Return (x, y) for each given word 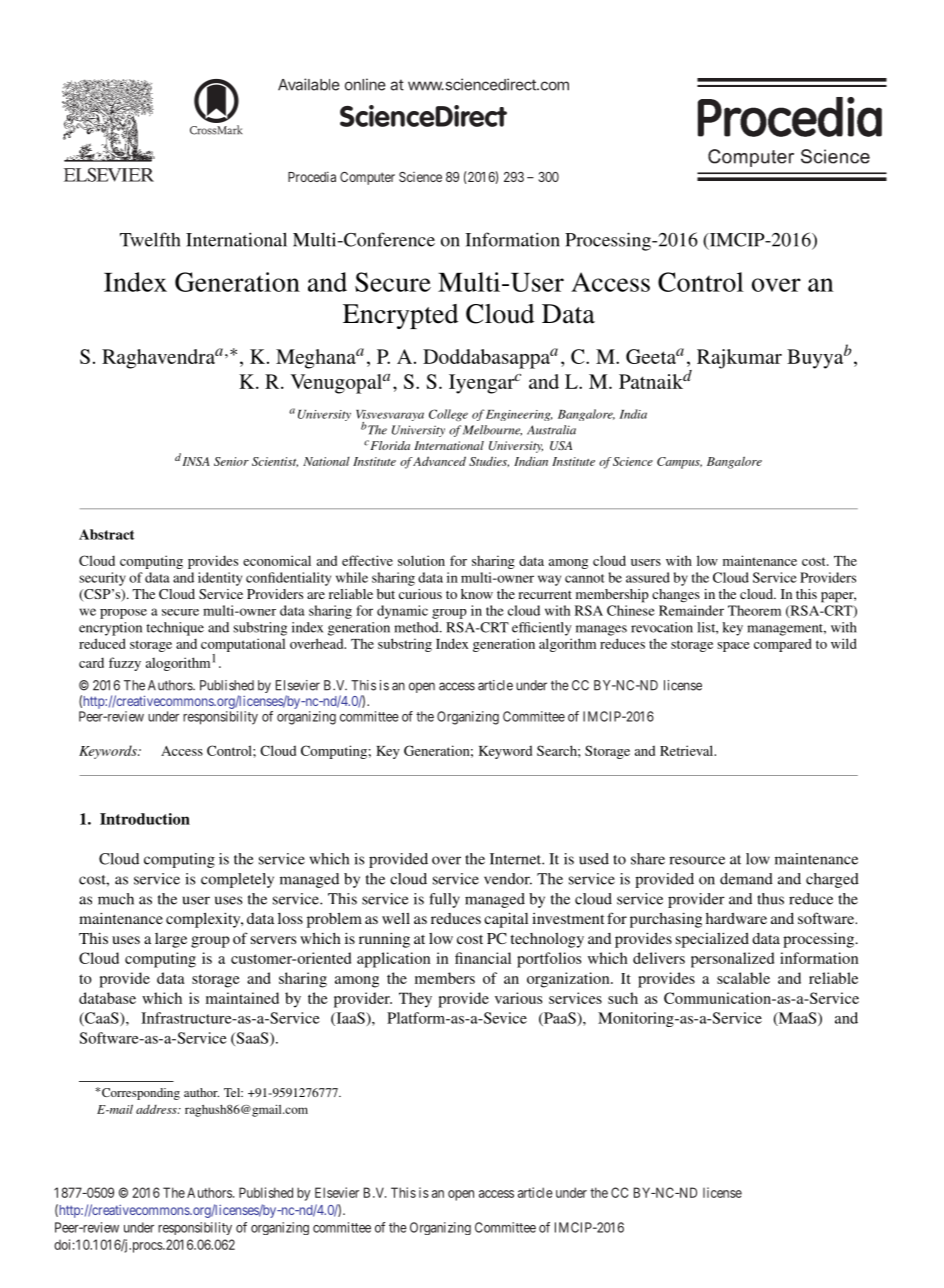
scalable (743, 978)
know (477, 594)
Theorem (754, 610)
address (157, 1109)
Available (309, 84)
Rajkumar (739, 359)
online (365, 84)
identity (220, 579)
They (415, 1000)
